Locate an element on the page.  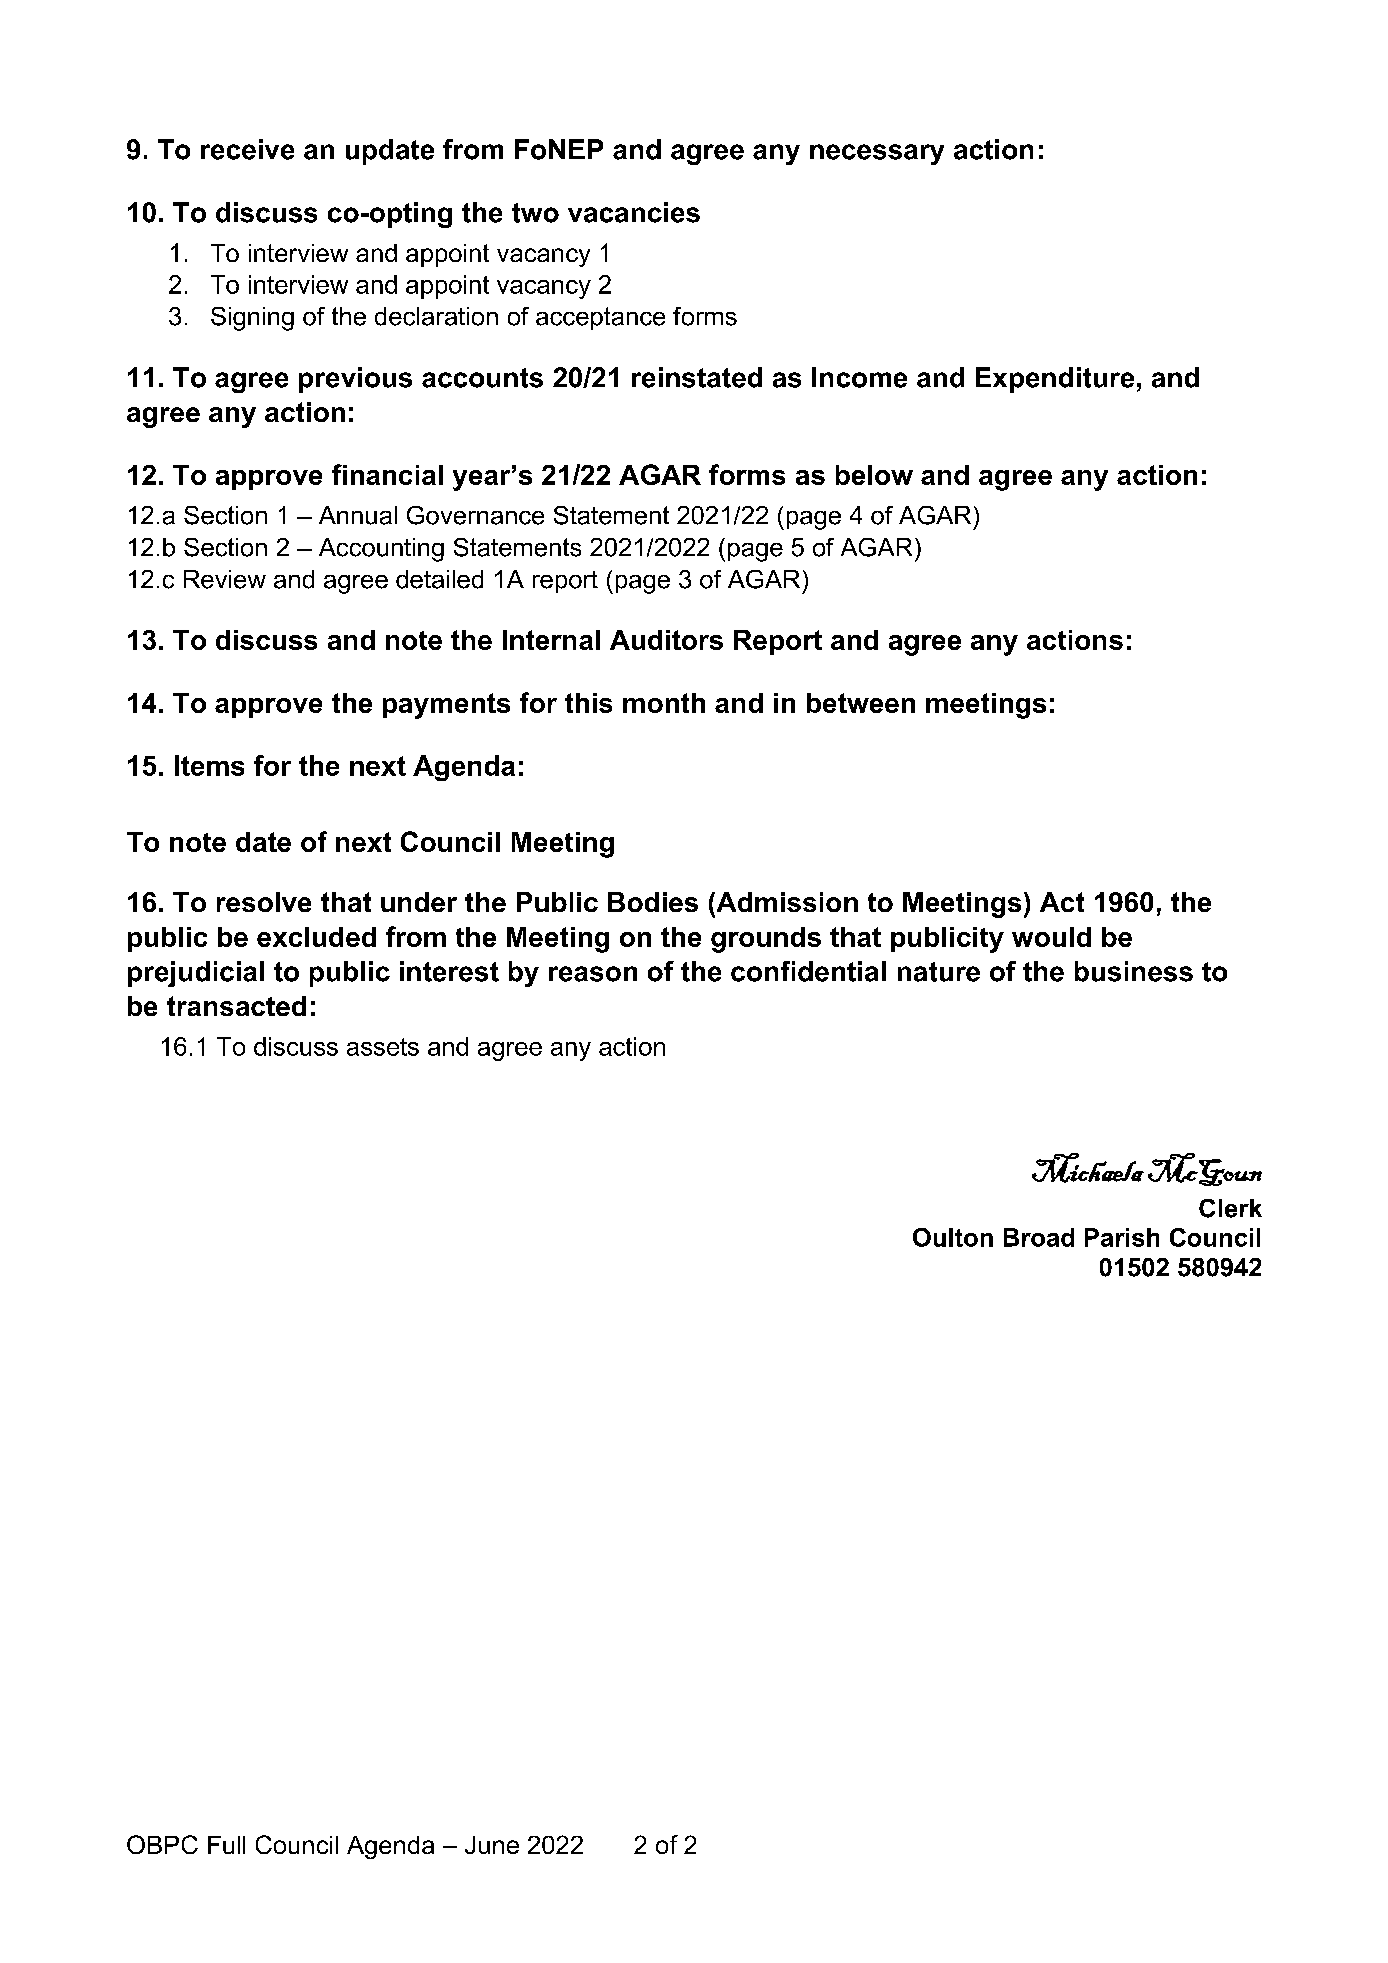
Expenditure is located at coordinates (1055, 380).
